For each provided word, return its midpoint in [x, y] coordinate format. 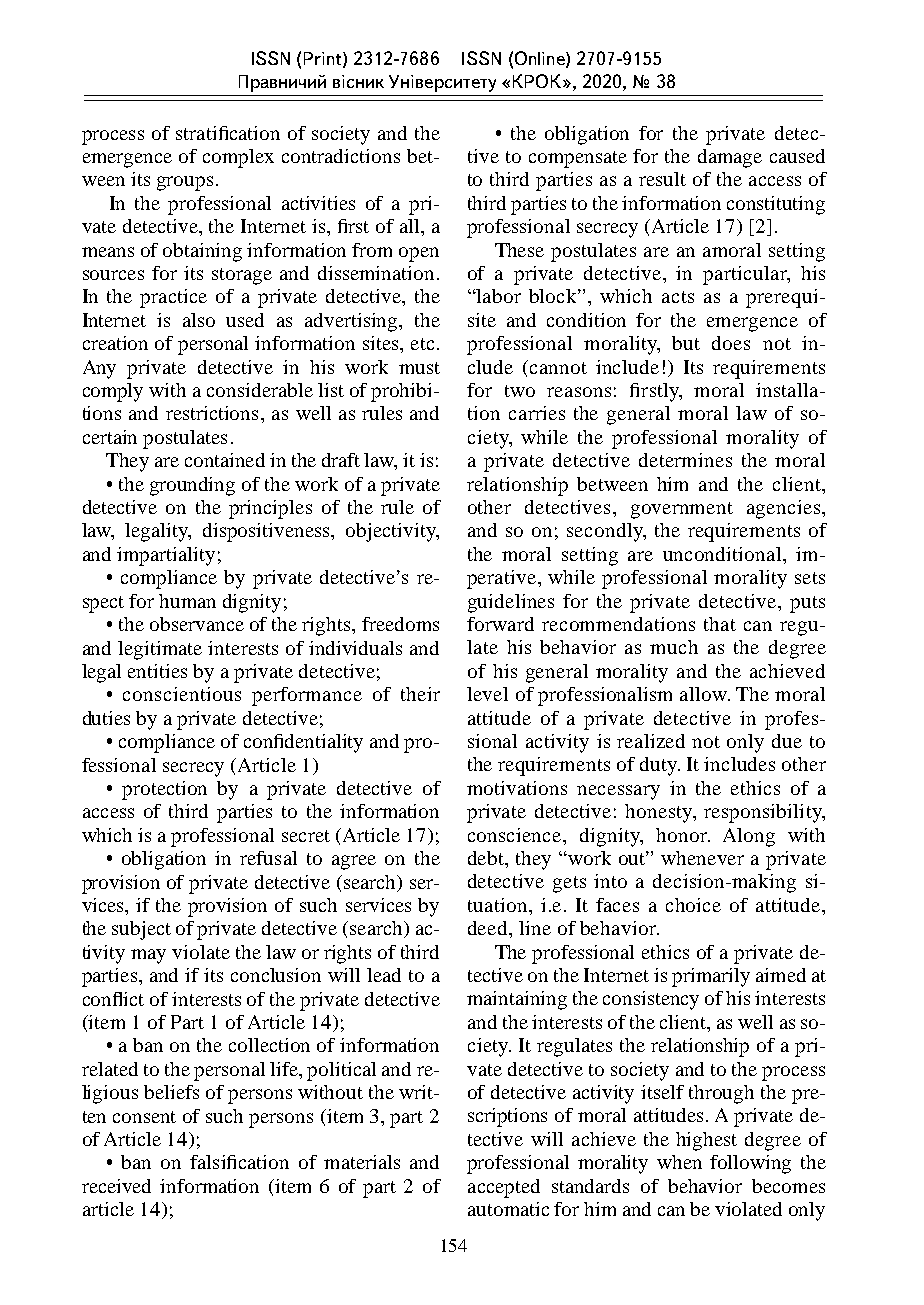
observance [197, 624]
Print [324, 59]
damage [730, 158]
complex [238, 158]
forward [500, 624]
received [116, 1186]
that [720, 624]
